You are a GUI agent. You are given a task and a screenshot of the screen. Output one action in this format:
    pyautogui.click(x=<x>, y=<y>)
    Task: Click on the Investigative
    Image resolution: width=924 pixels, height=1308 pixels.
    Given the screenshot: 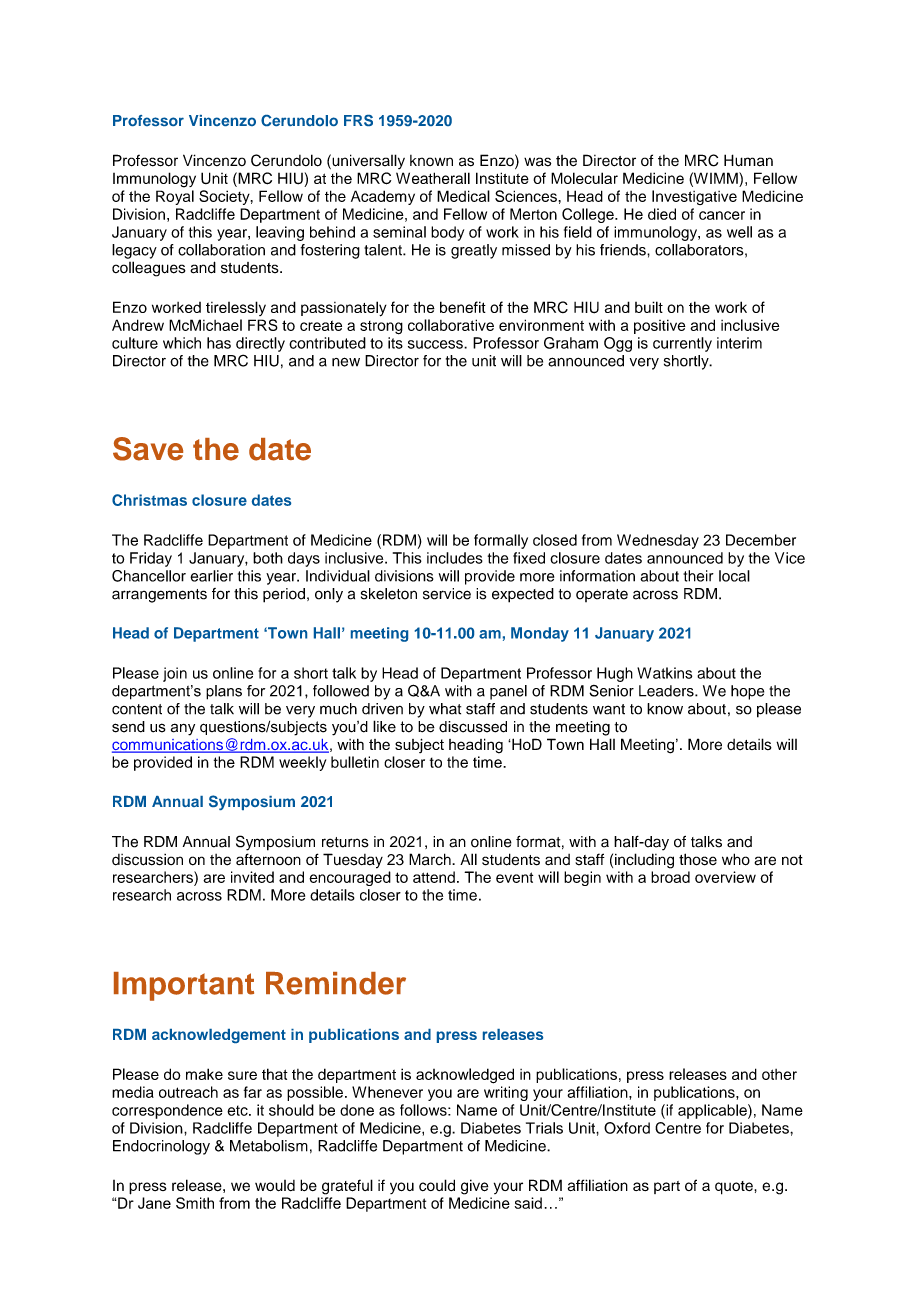 What is the action you would take?
    pyautogui.click(x=694, y=197)
